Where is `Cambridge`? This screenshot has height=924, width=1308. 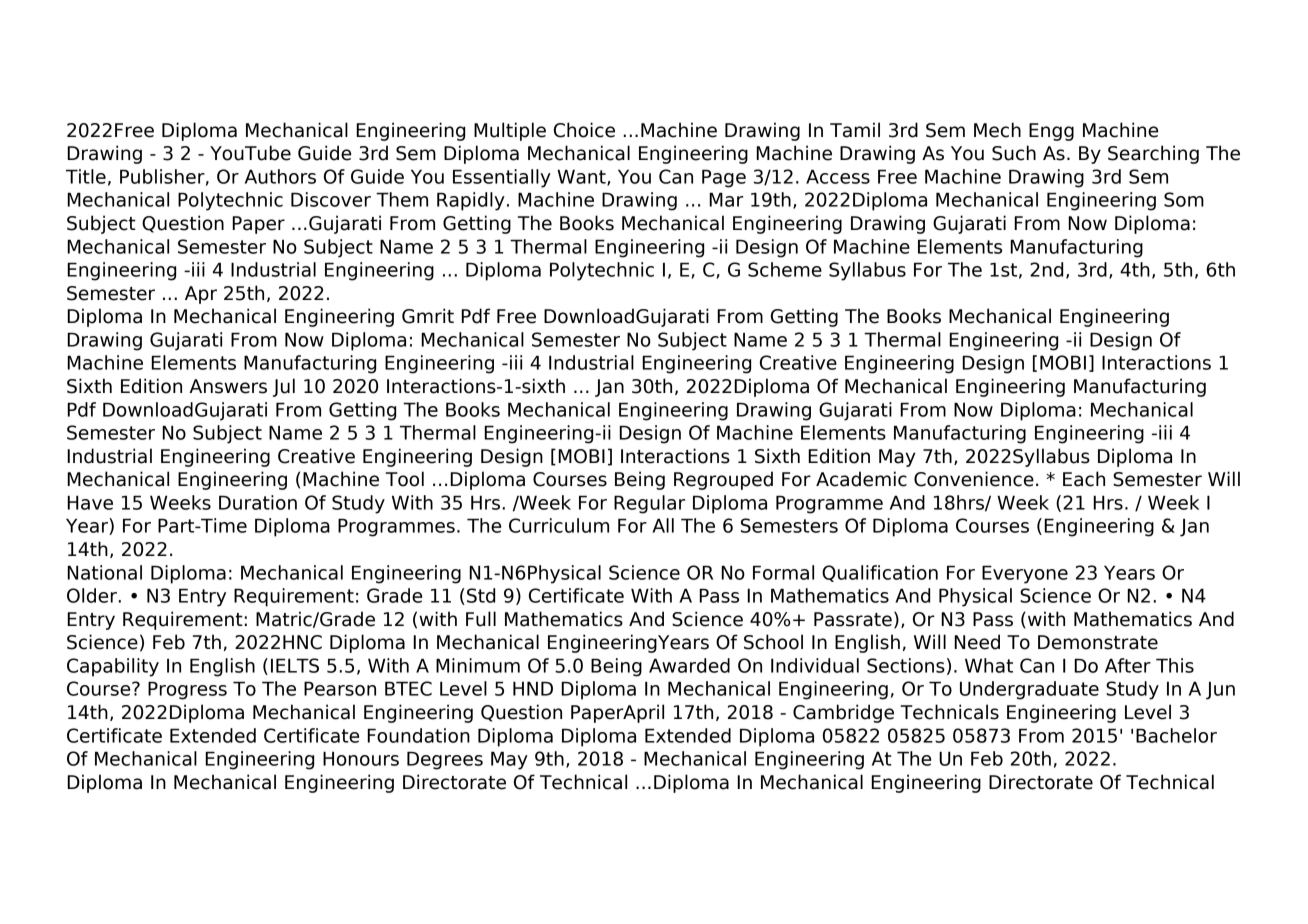
Cambridge is located at coordinates (843, 713).
